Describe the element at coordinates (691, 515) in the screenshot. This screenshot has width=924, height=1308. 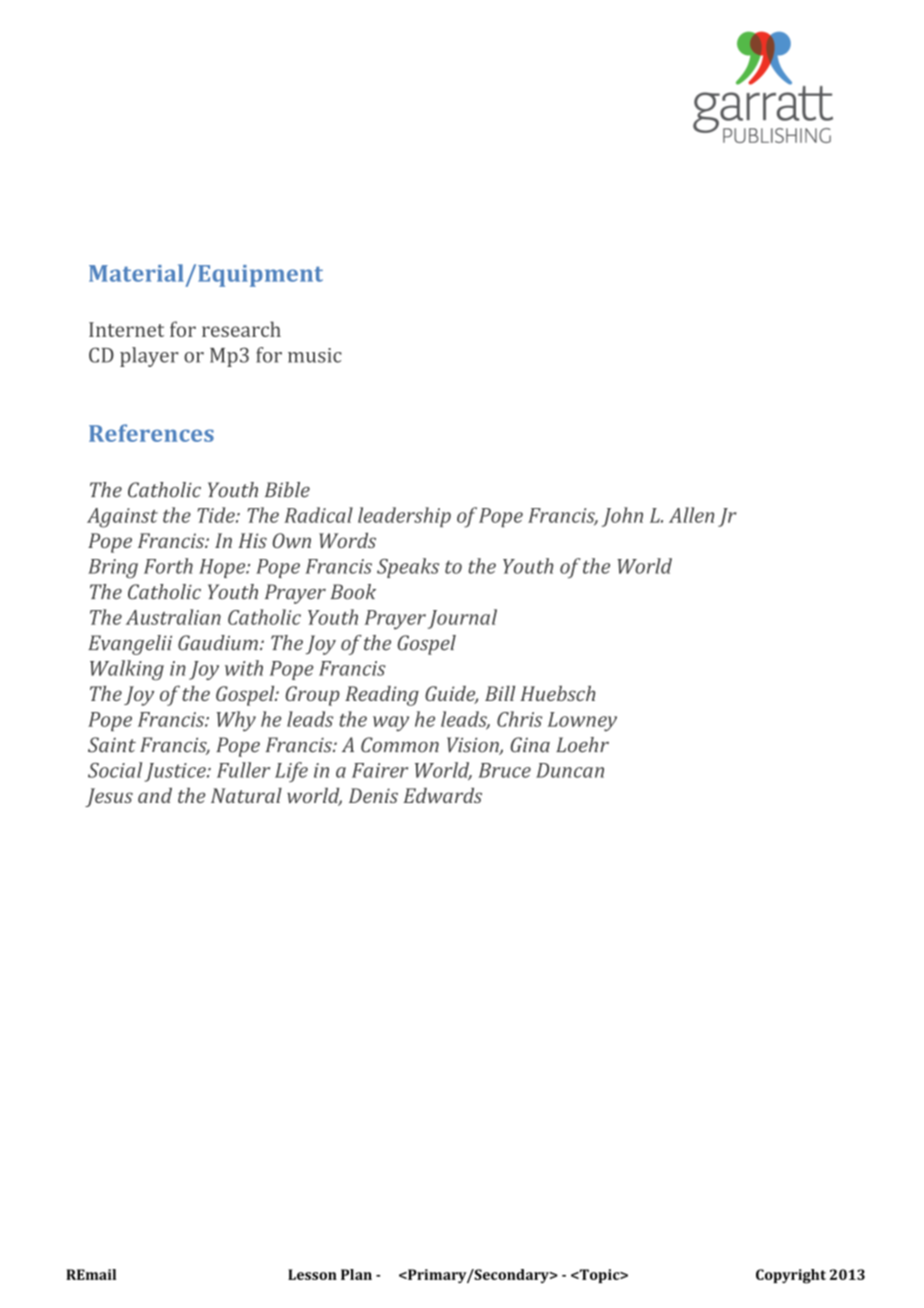
I see `Allen` at that location.
